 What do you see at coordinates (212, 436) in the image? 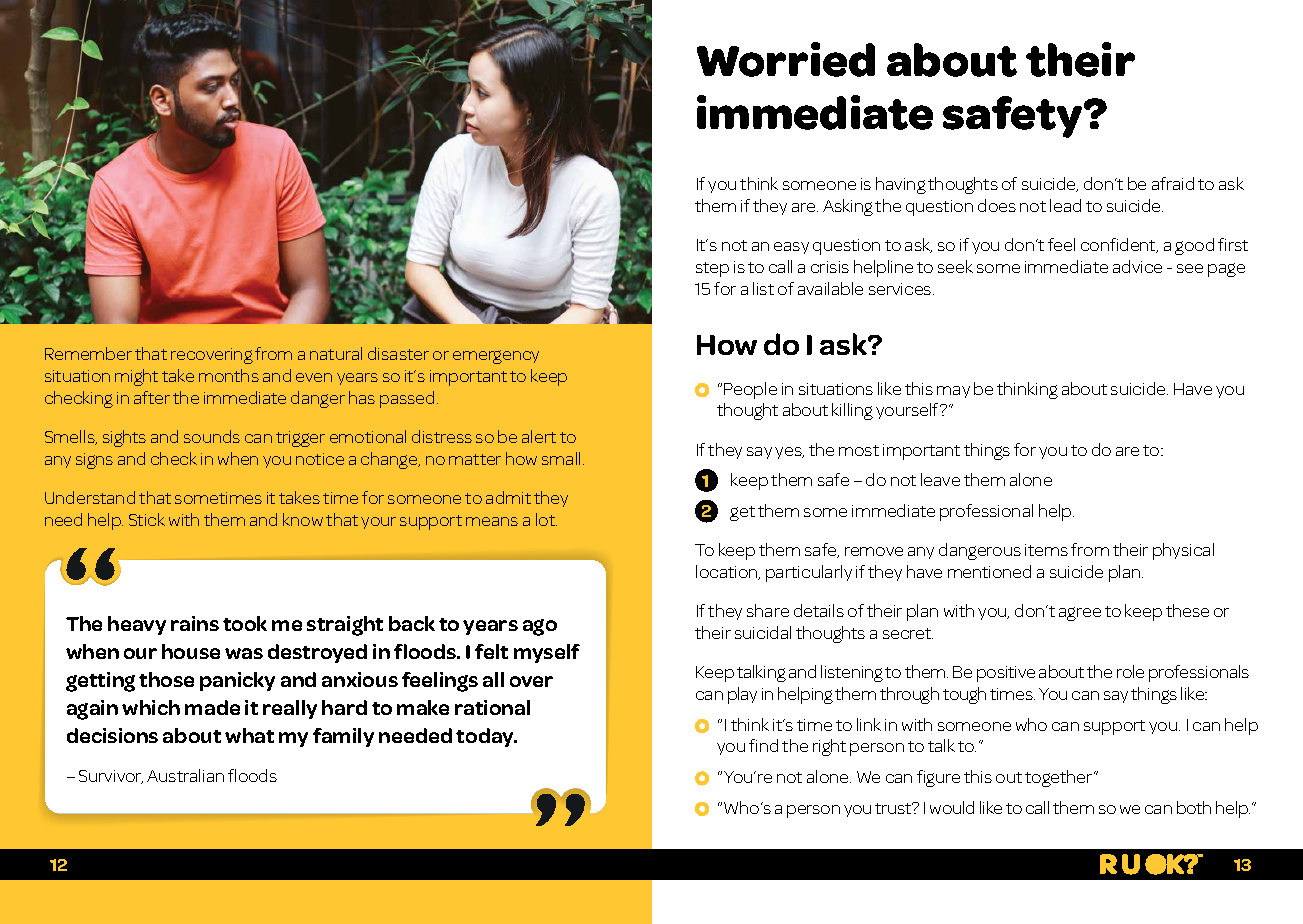
I see `sounds` at bounding box center [212, 436].
